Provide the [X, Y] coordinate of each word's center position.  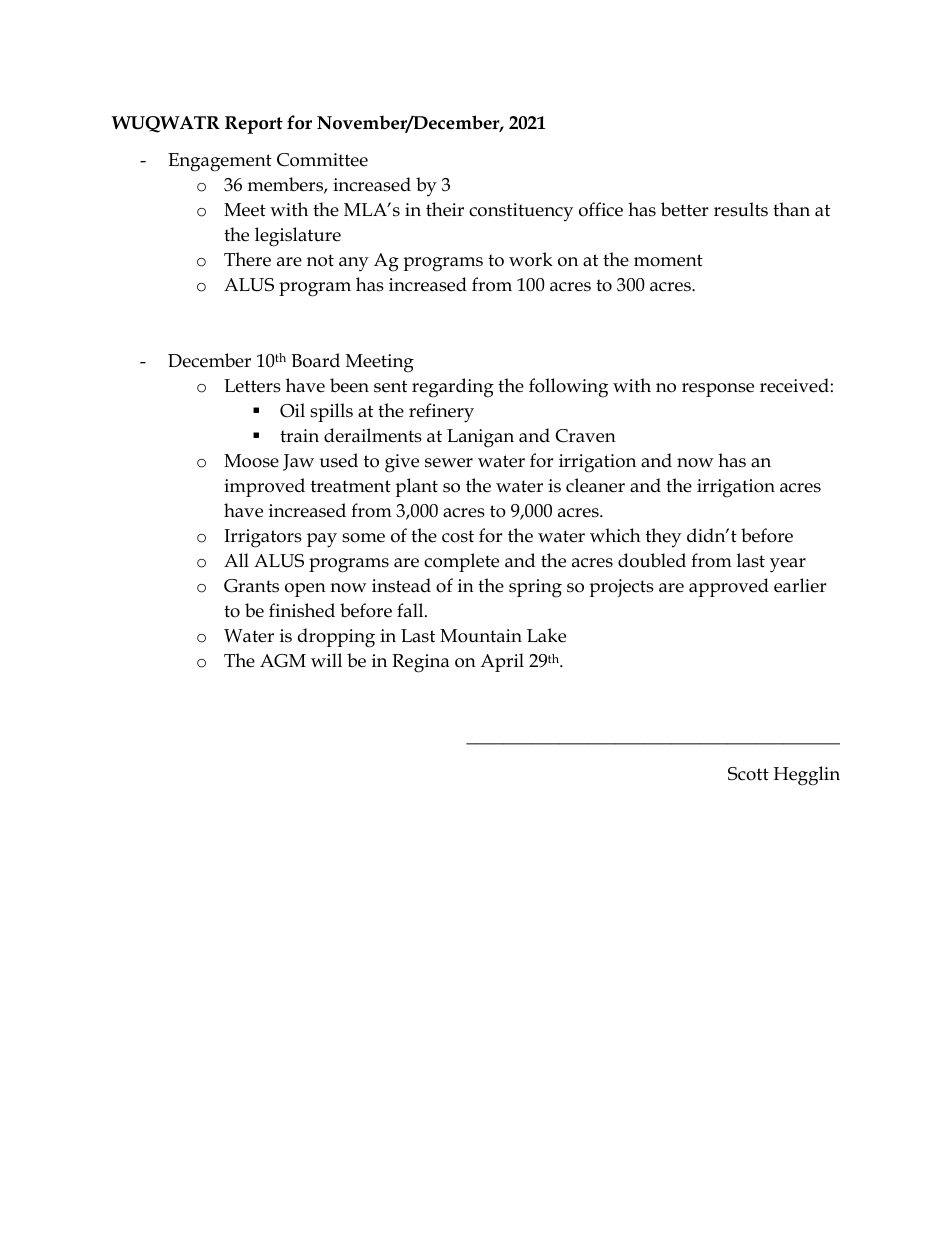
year [788, 565]
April [502, 662]
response [718, 390]
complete [461, 562]
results [741, 209]
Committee [322, 160]
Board [315, 360]
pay [322, 540]
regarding [453, 388]
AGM [283, 661]
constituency [521, 212]
